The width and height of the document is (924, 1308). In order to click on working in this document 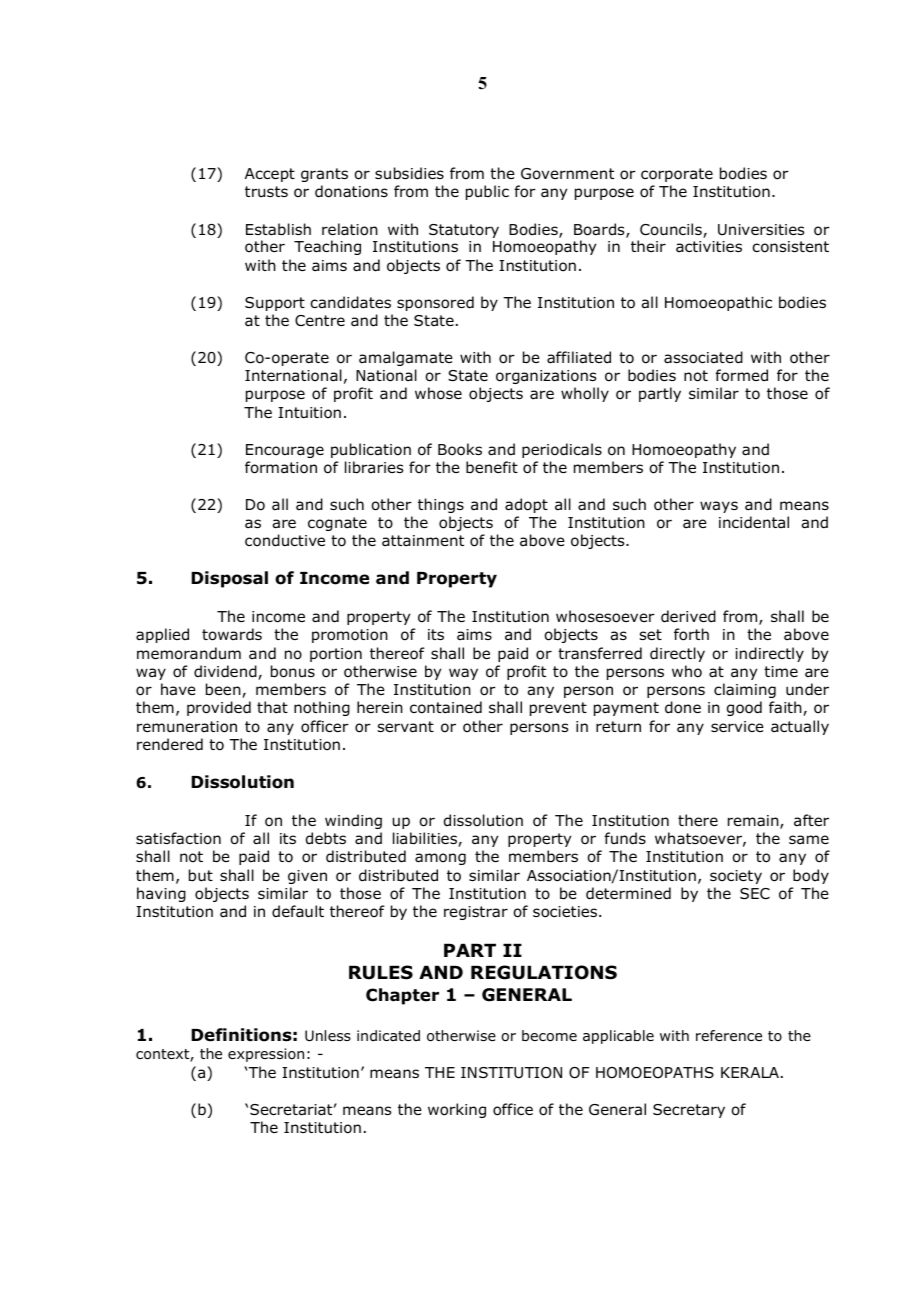, I will do `click(457, 1110)`.
